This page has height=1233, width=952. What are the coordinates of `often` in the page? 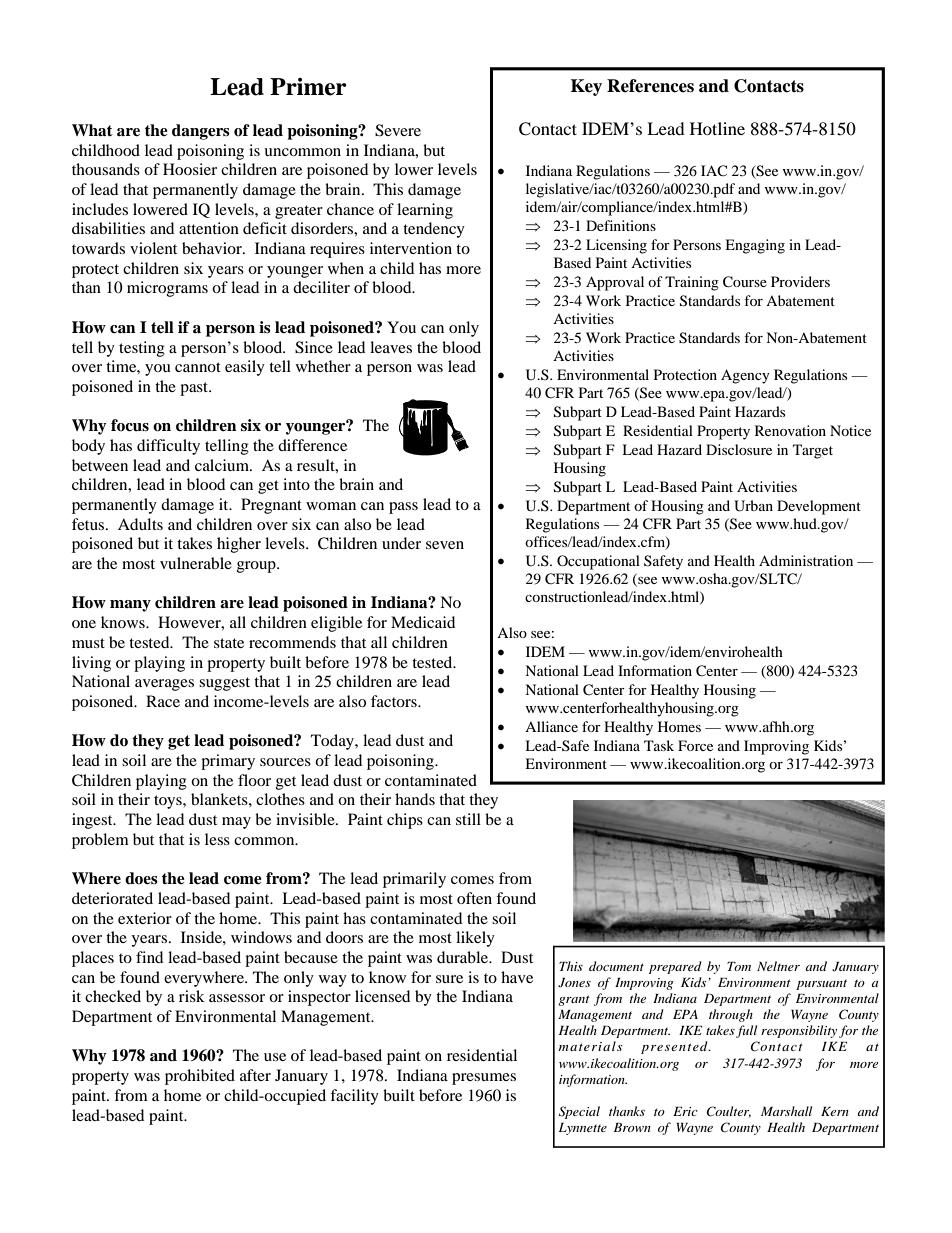 It's located at (474, 898).
